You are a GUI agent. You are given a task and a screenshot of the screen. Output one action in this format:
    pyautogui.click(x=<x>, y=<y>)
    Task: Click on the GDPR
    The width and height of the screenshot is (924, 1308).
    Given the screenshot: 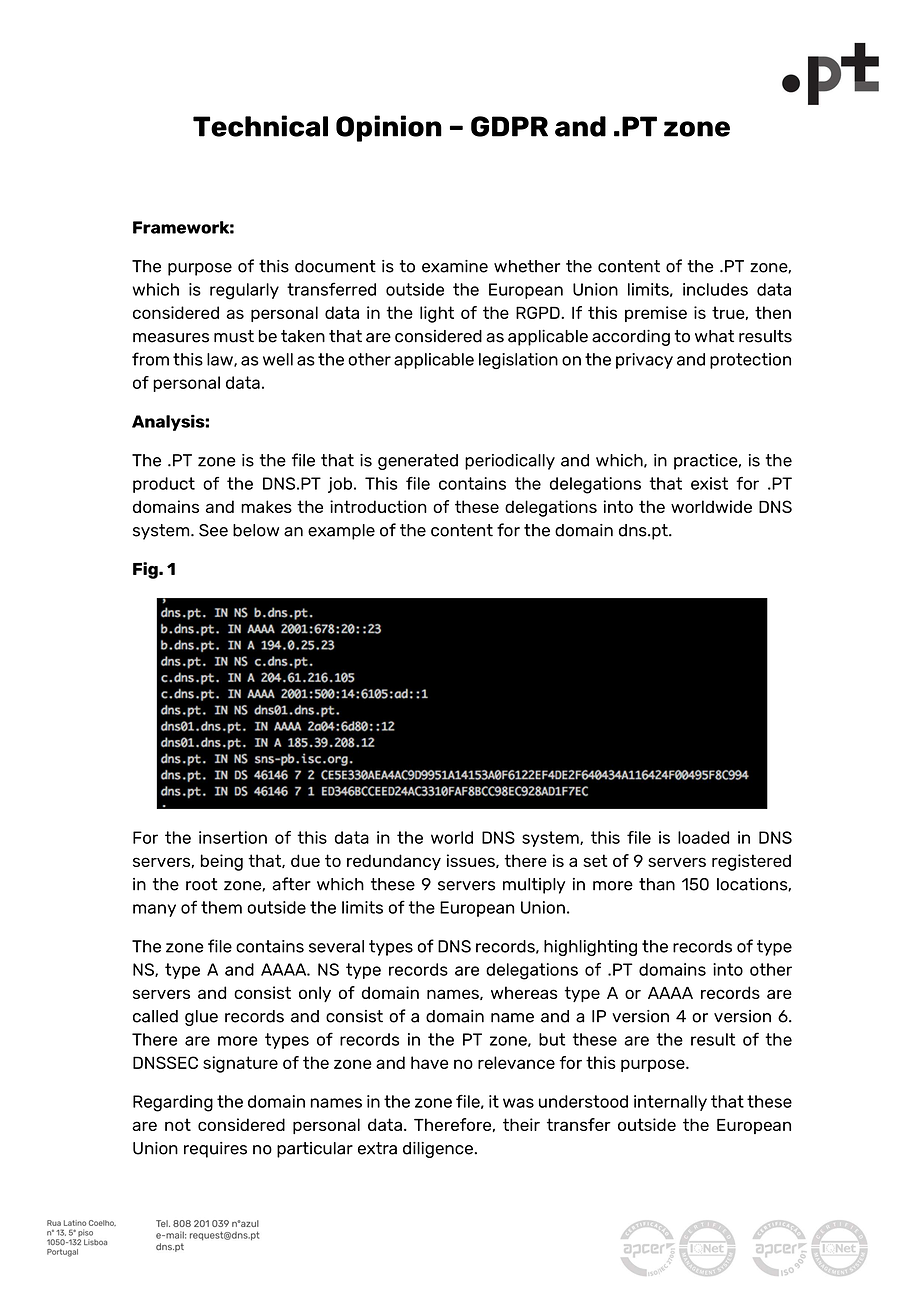 What is the action you would take?
    pyautogui.click(x=509, y=126)
